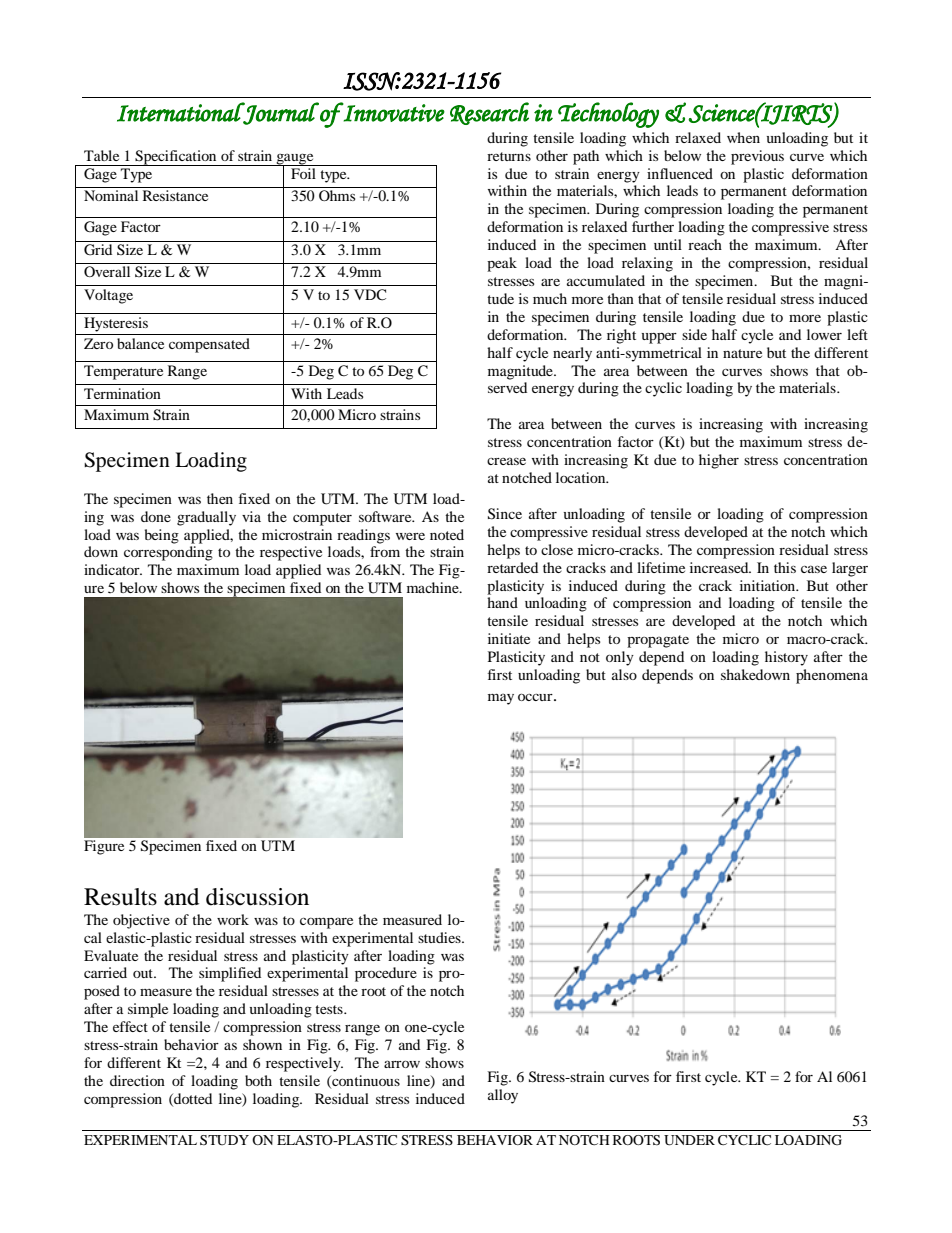  I want to click on dotted, so click(192, 1099).
